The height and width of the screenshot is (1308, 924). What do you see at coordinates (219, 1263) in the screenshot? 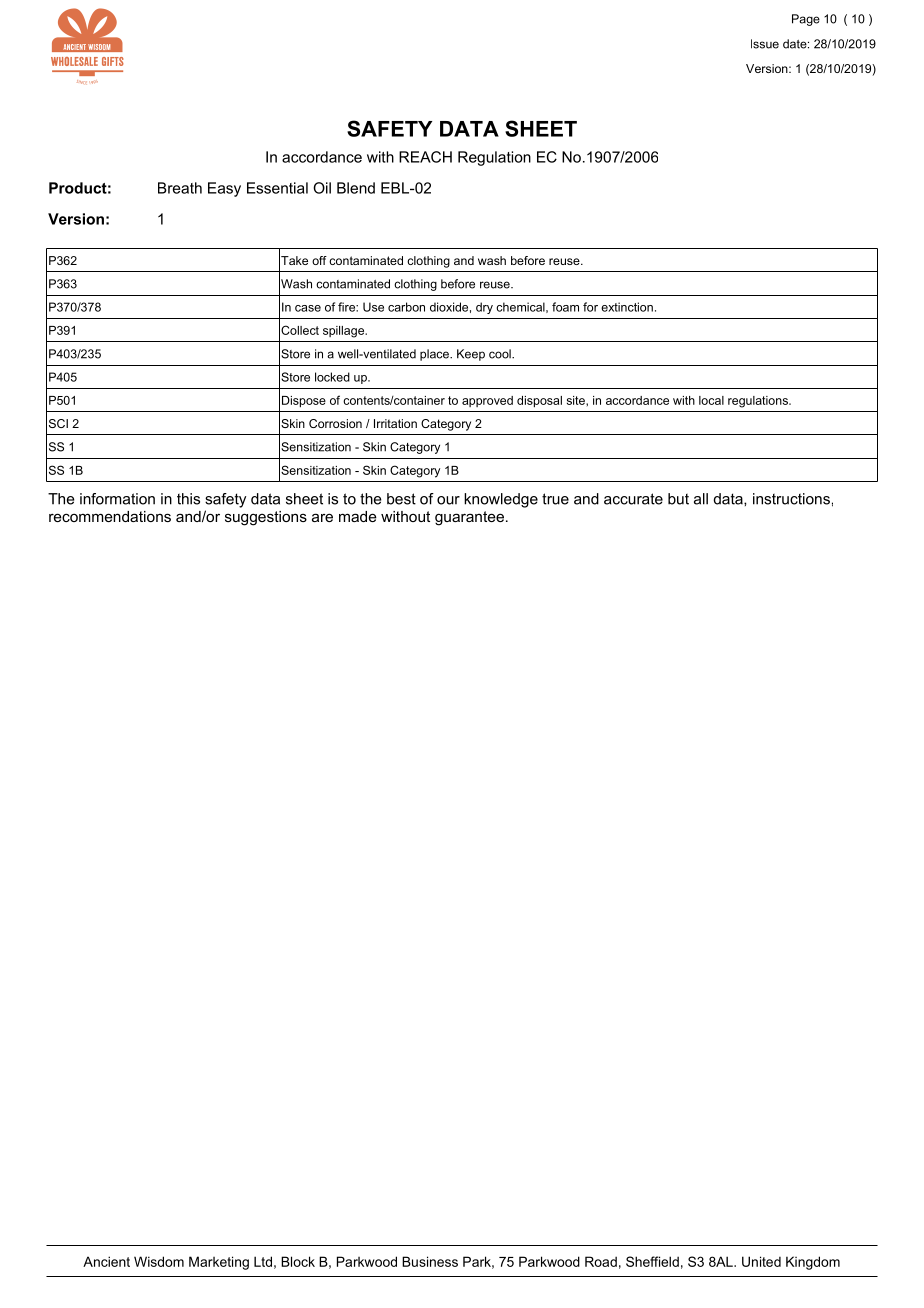
I see `Marketing` at bounding box center [219, 1263].
